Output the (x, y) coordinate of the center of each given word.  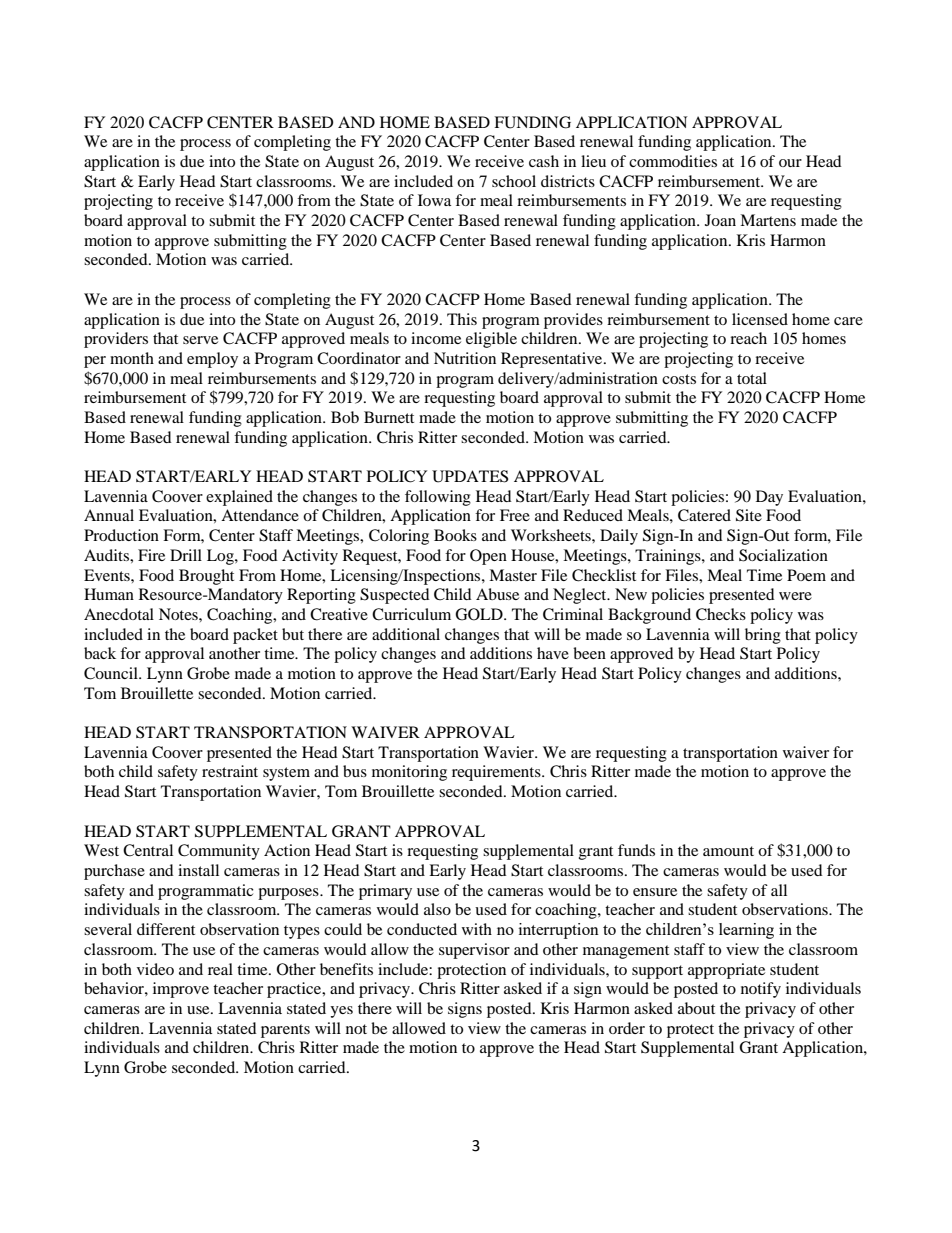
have (553, 653)
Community (219, 852)
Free (515, 515)
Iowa (434, 200)
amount (728, 851)
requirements (497, 773)
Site (749, 515)
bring (763, 636)
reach (748, 338)
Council (112, 673)
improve (181, 990)
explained (239, 498)
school (514, 181)
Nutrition (465, 358)
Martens (768, 220)
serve (200, 340)
